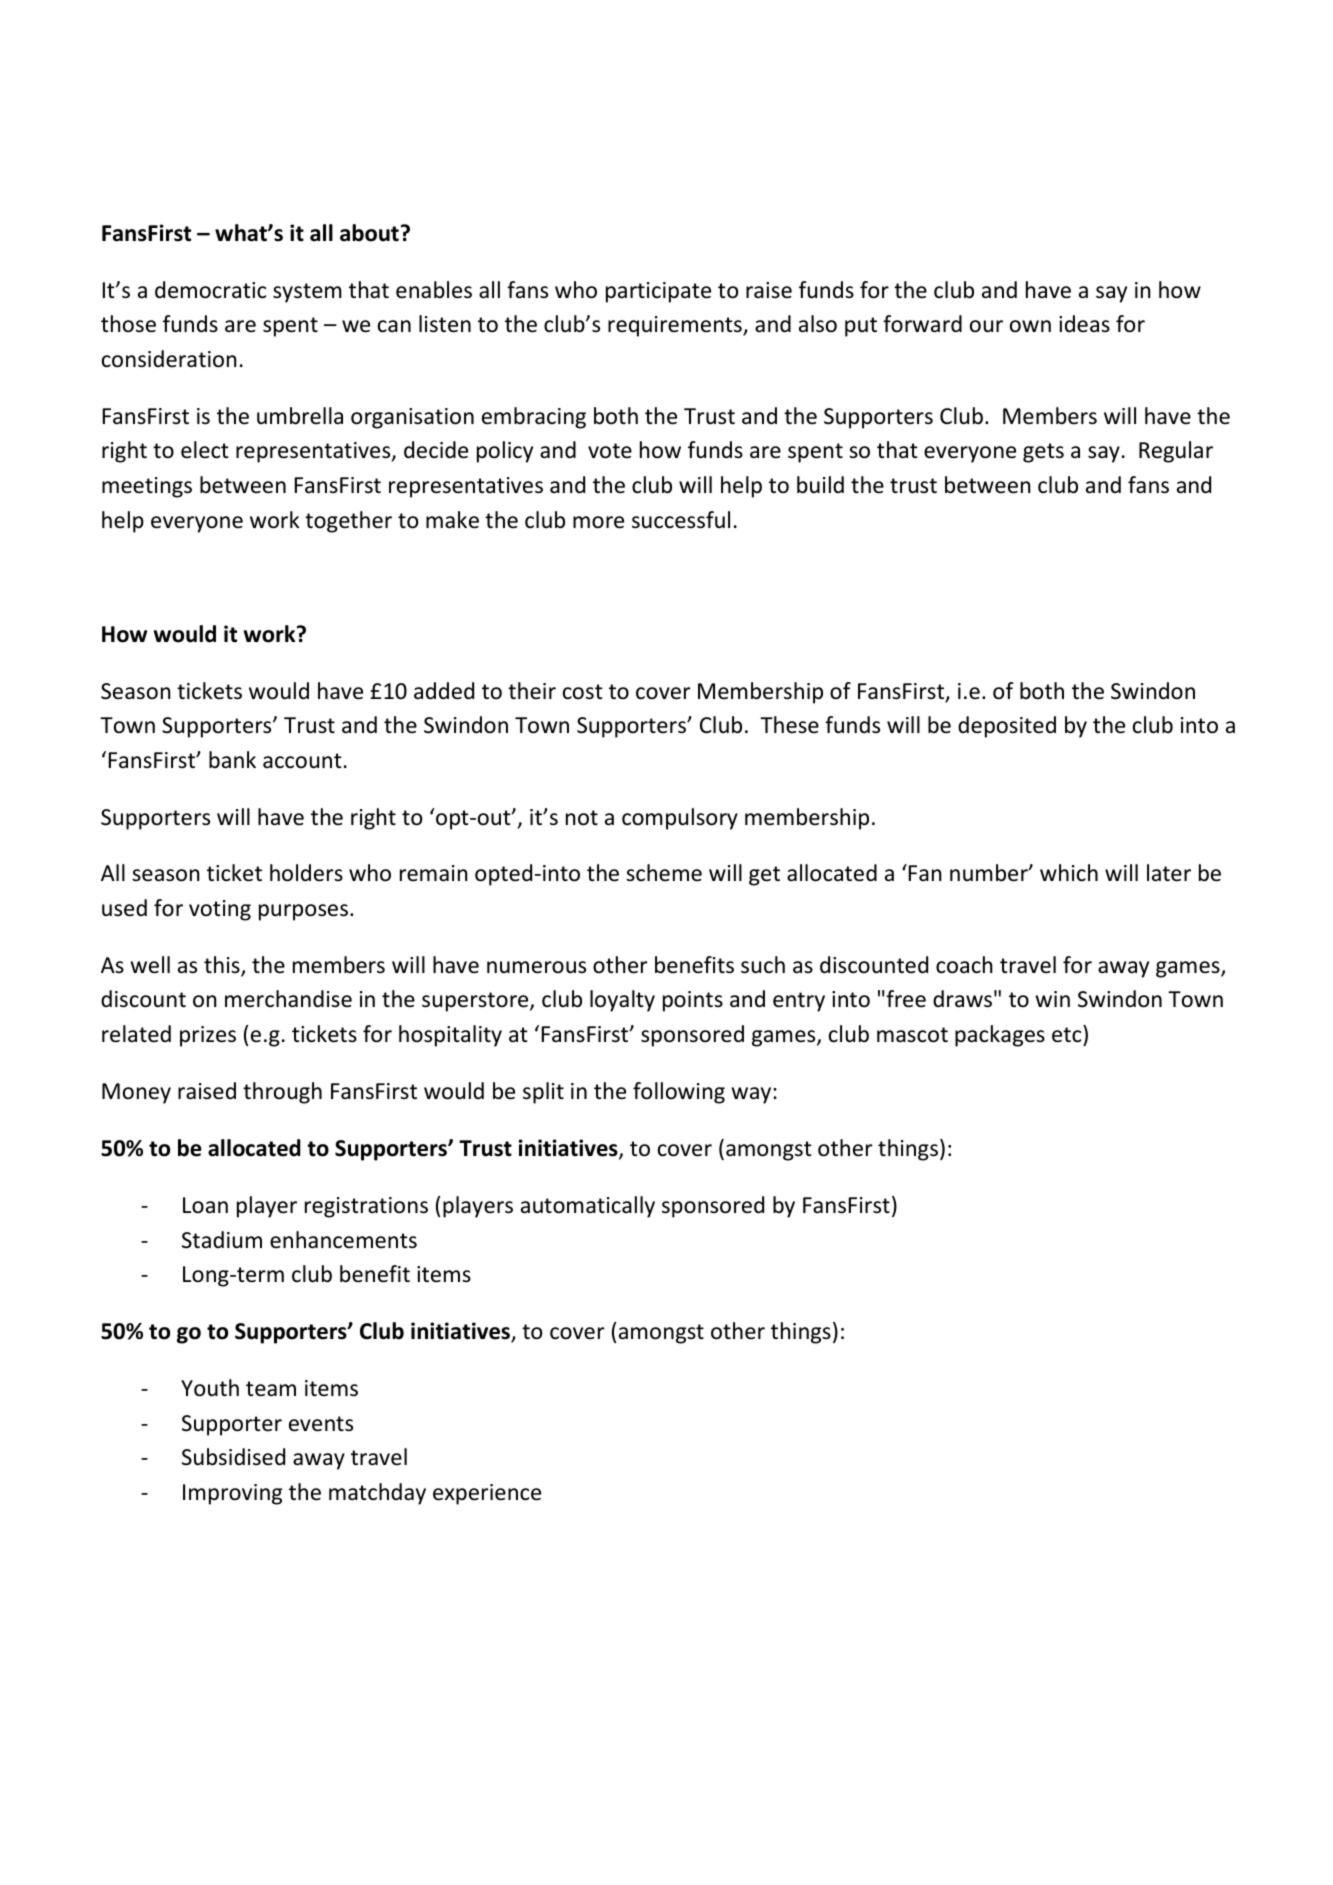  Describe the element at coordinates (233, 1457) in the page. I see `Subsidised` at that location.
